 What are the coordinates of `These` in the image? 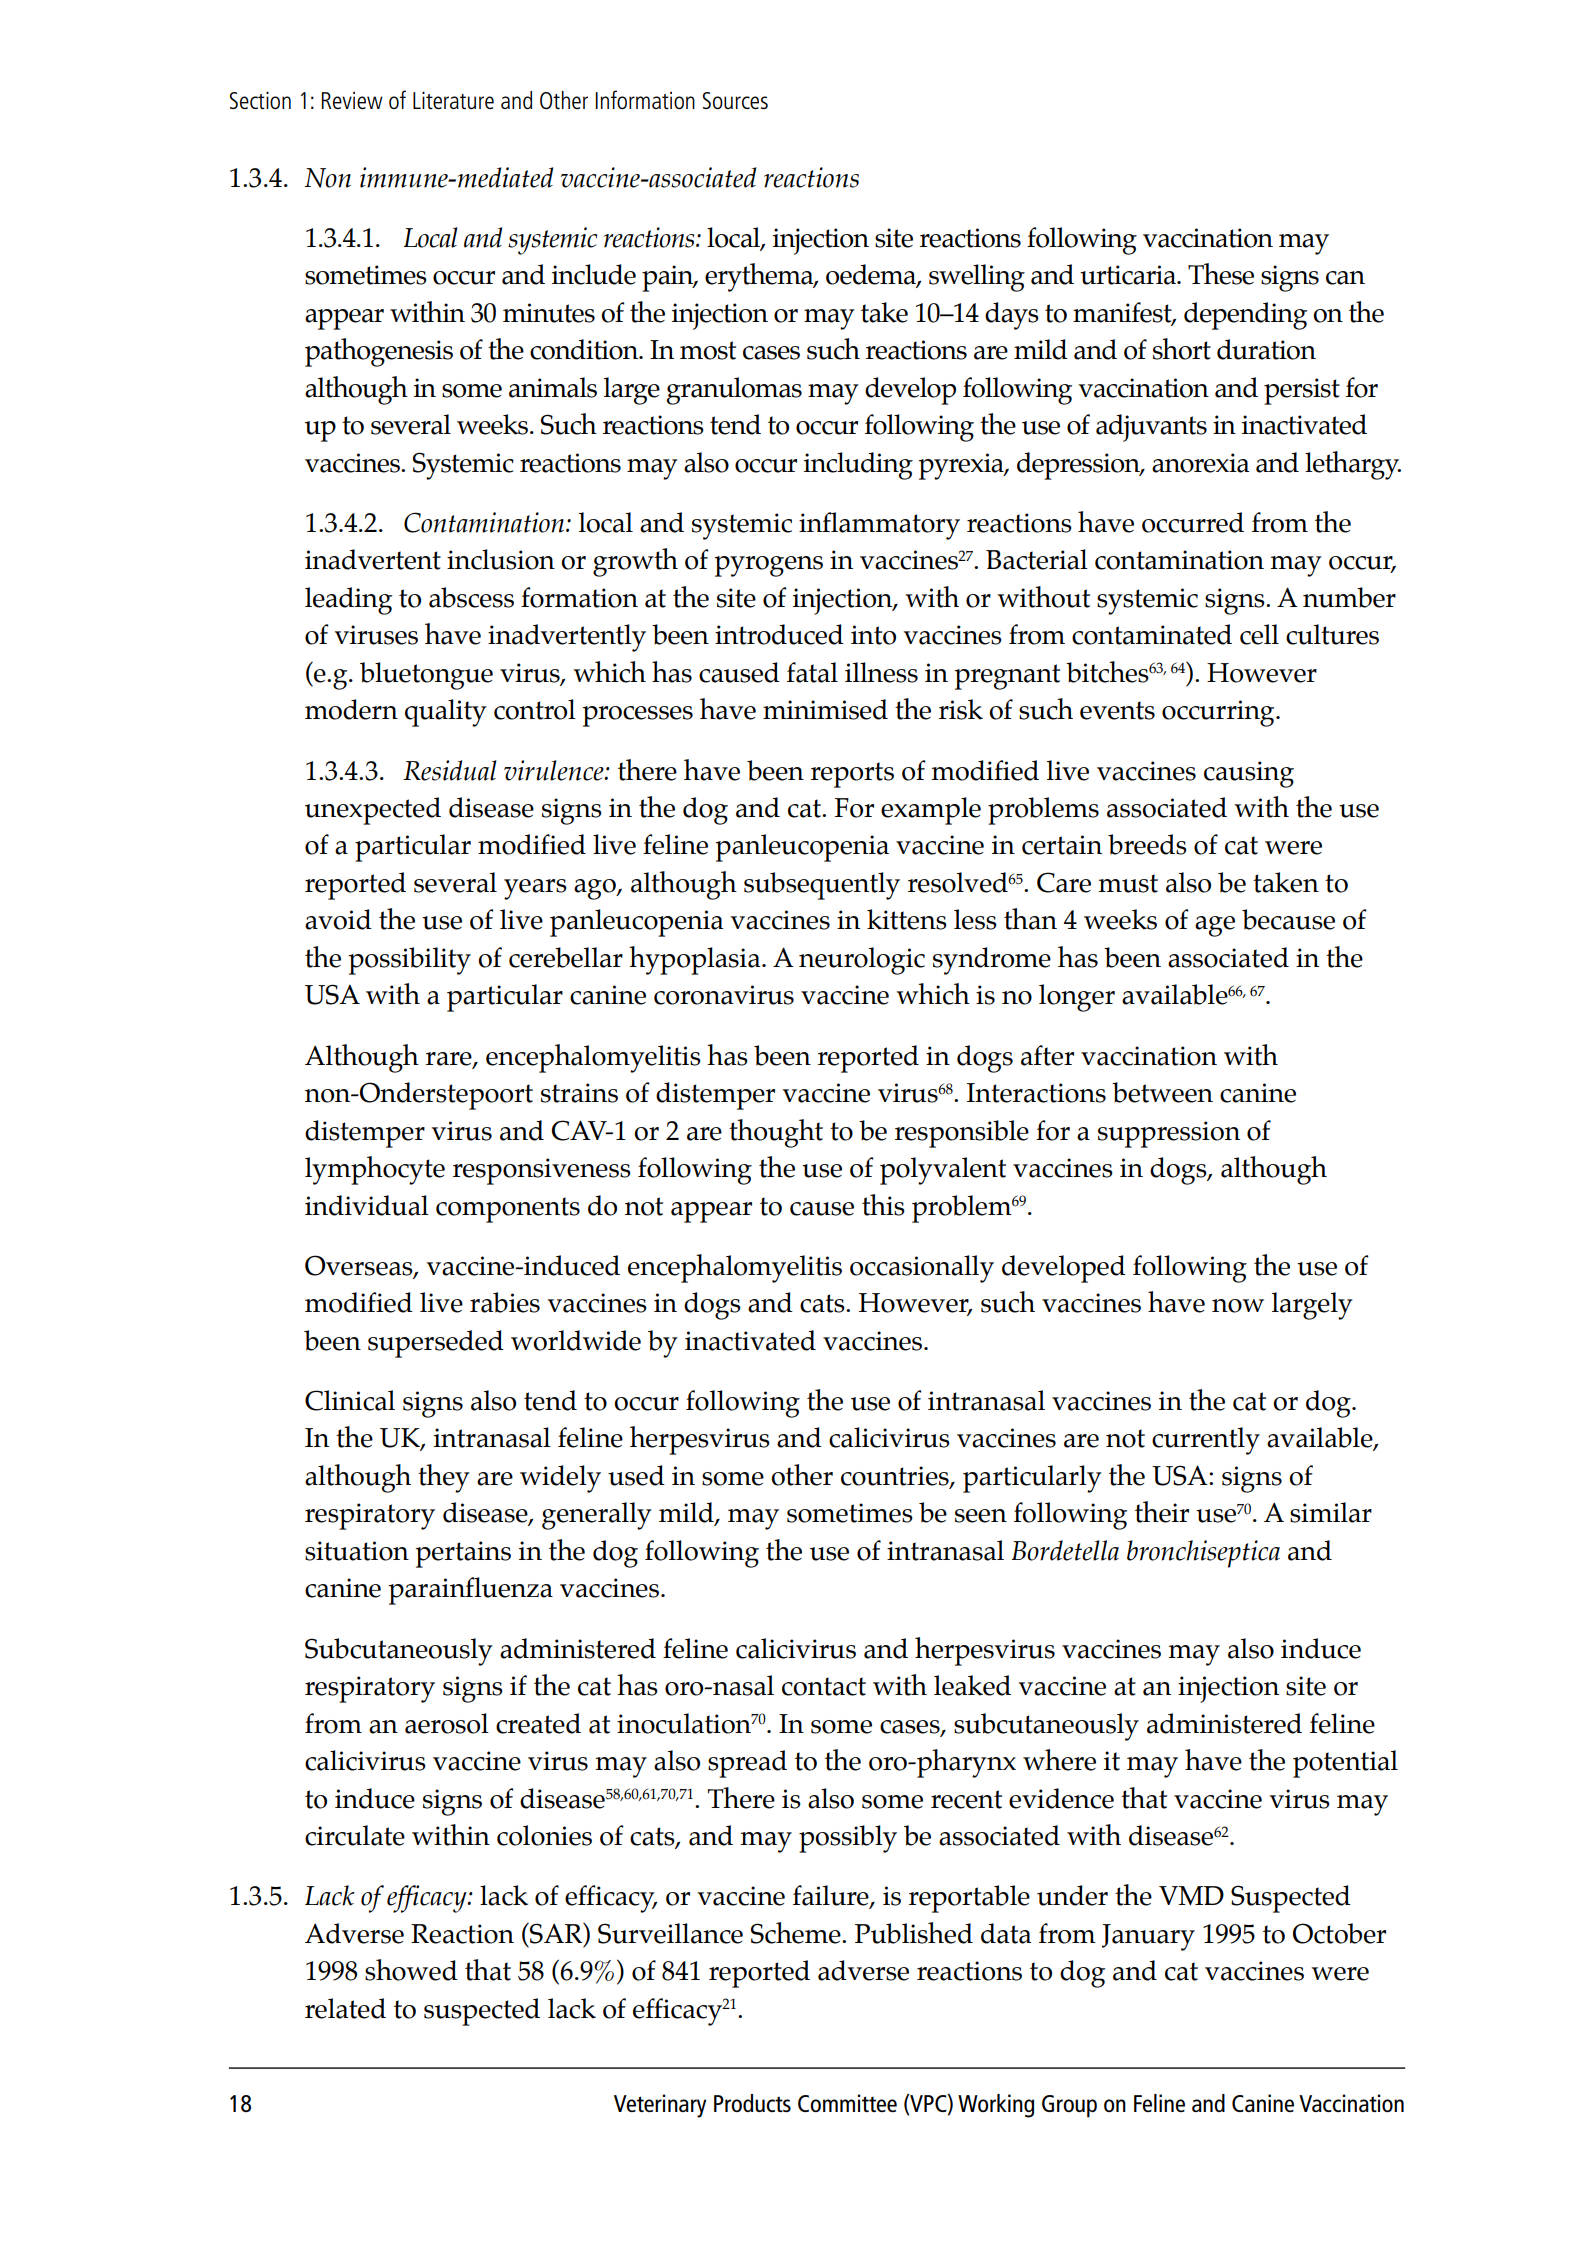 It's located at (1221, 274).
